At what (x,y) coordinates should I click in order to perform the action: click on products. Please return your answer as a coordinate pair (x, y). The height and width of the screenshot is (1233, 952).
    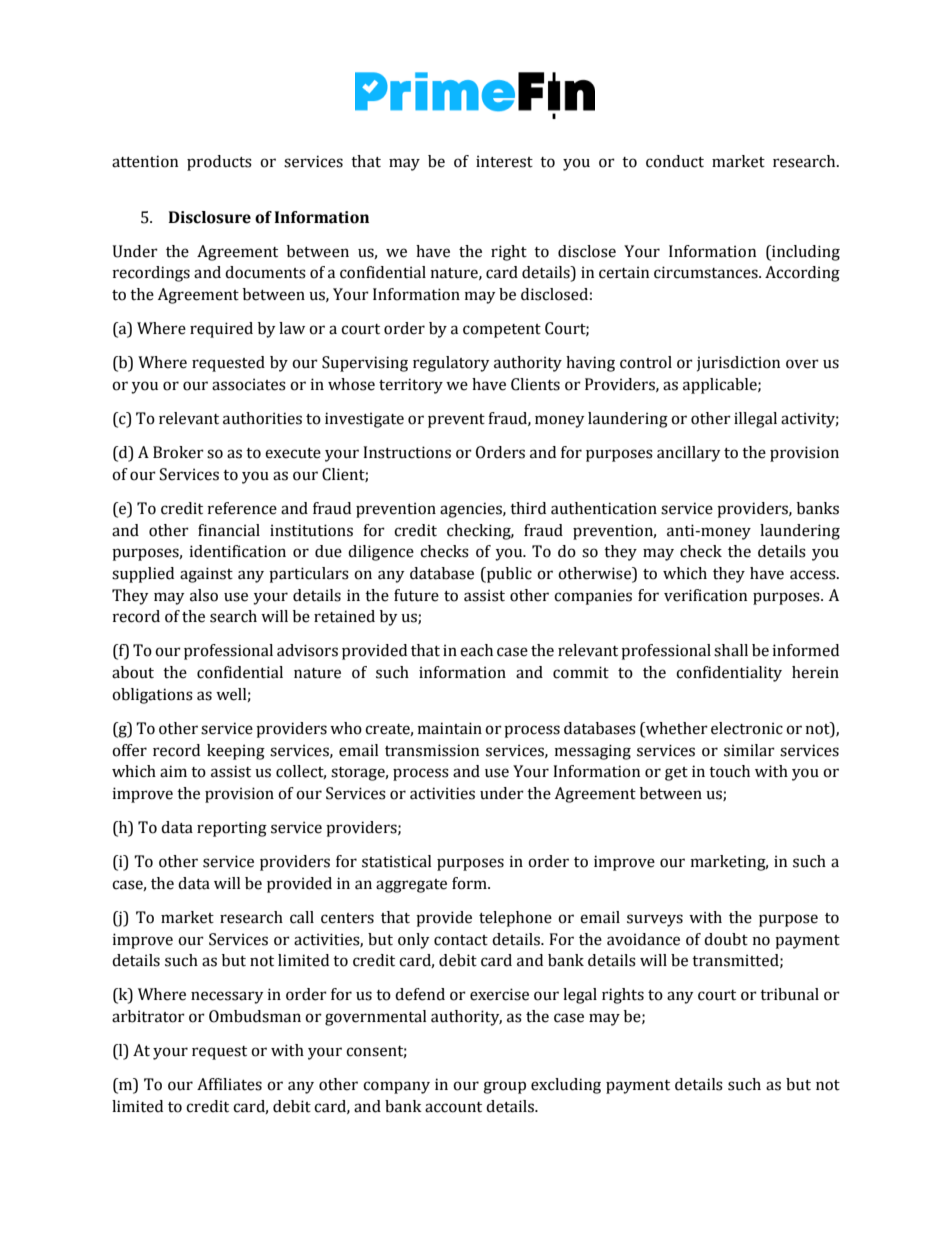
    Looking at the image, I should click on (219, 163).
